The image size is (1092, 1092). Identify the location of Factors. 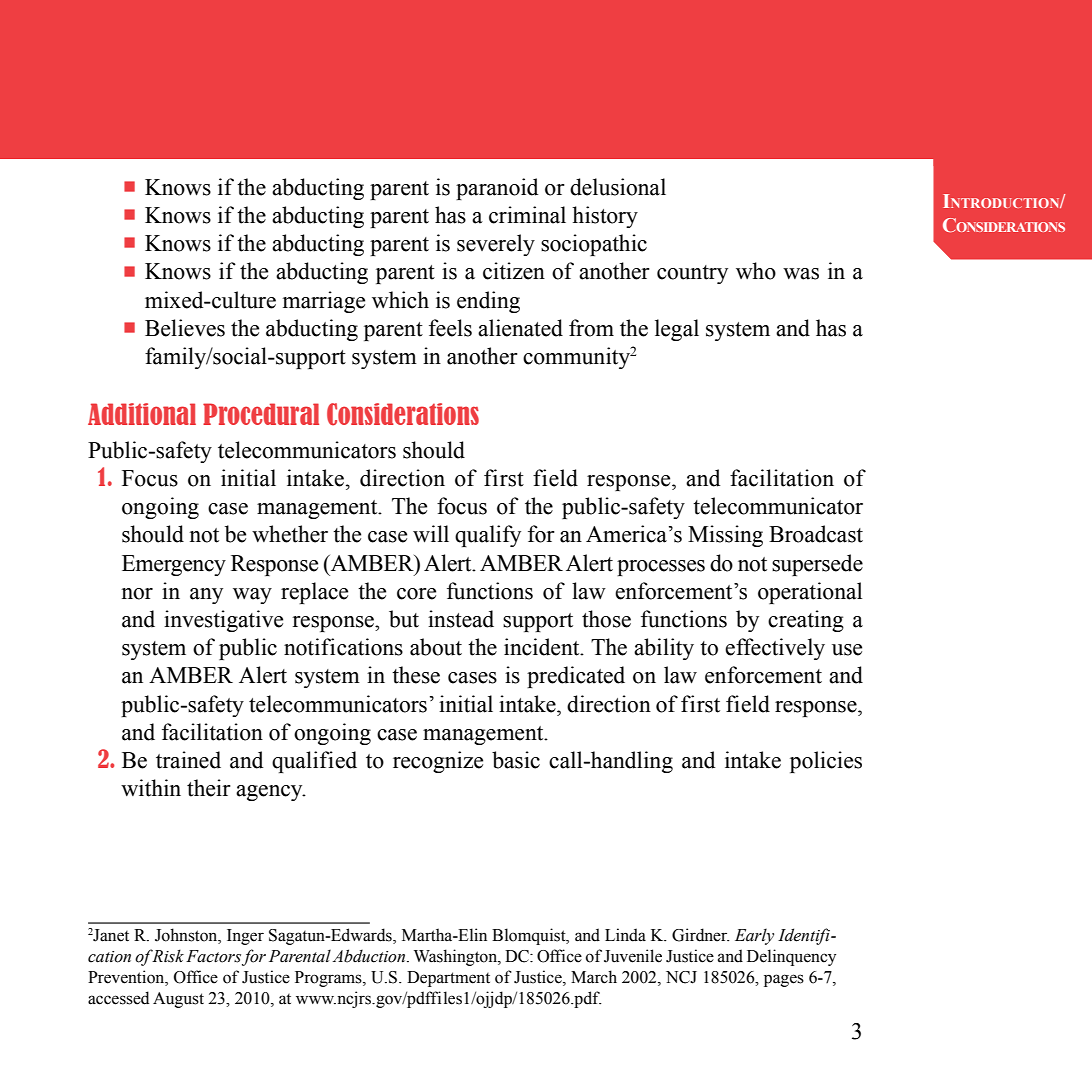
(213, 956).
